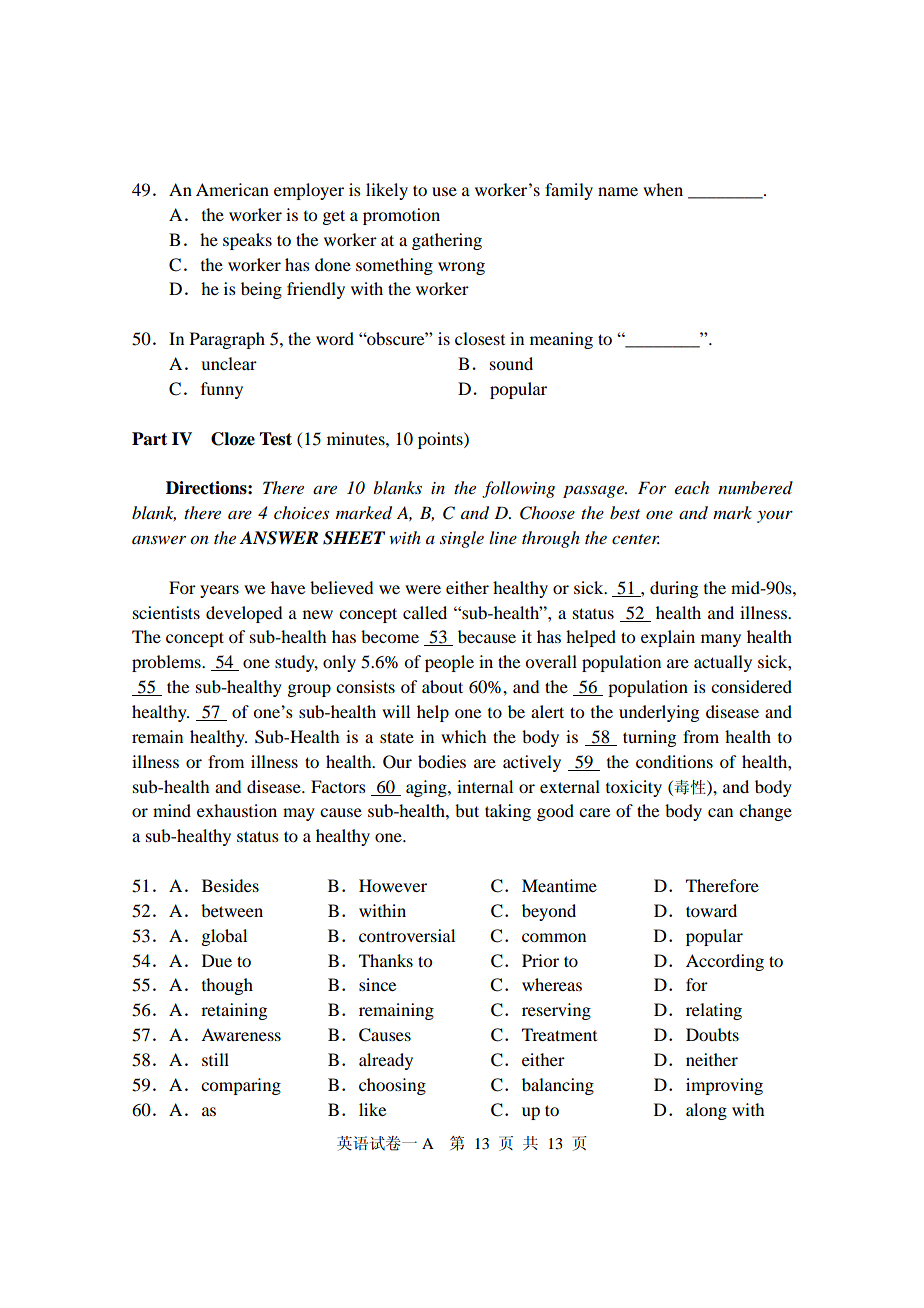 The image size is (924, 1308). I want to click on promotion, so click(401, 216).
